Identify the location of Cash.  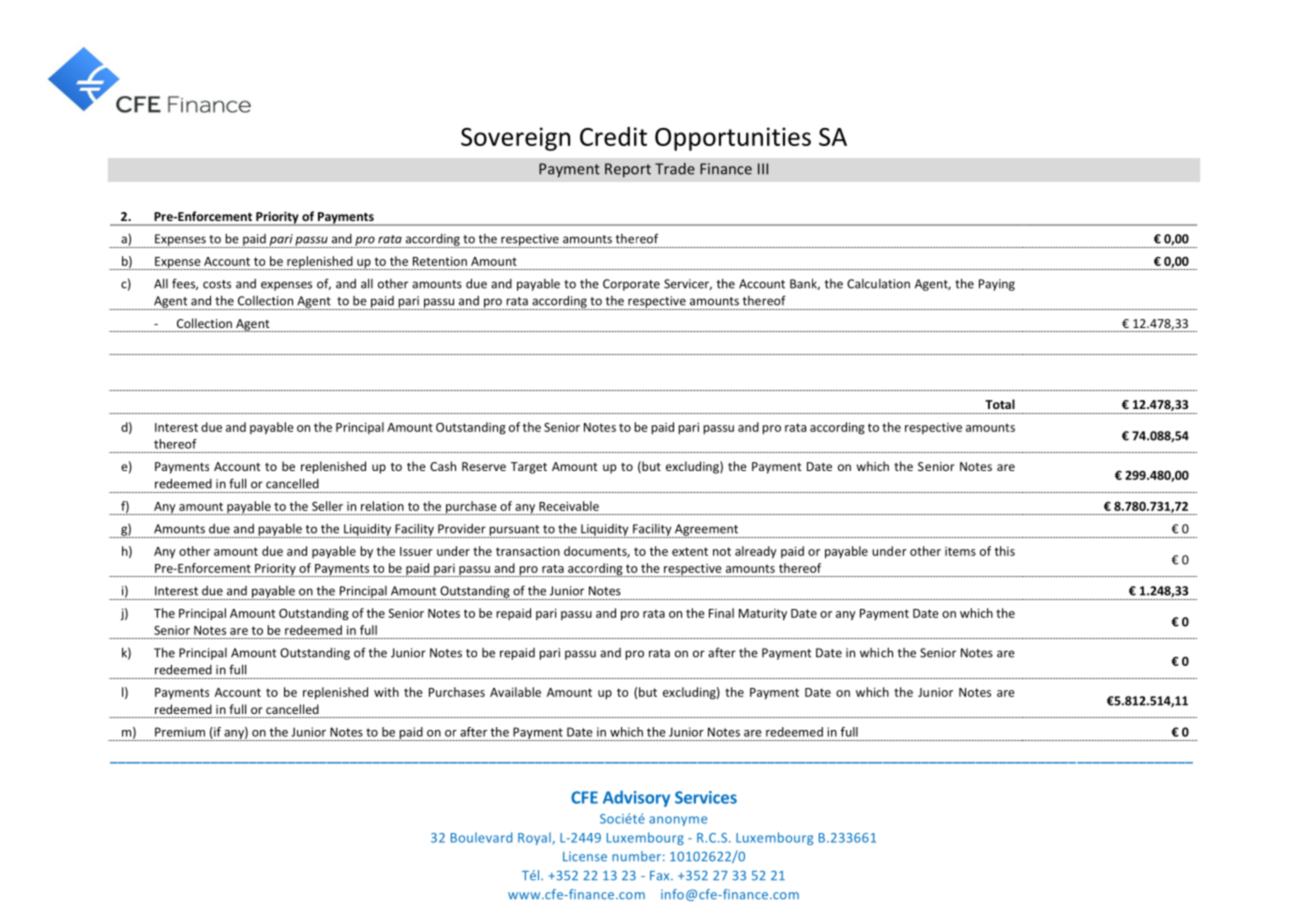
(443, 466).
